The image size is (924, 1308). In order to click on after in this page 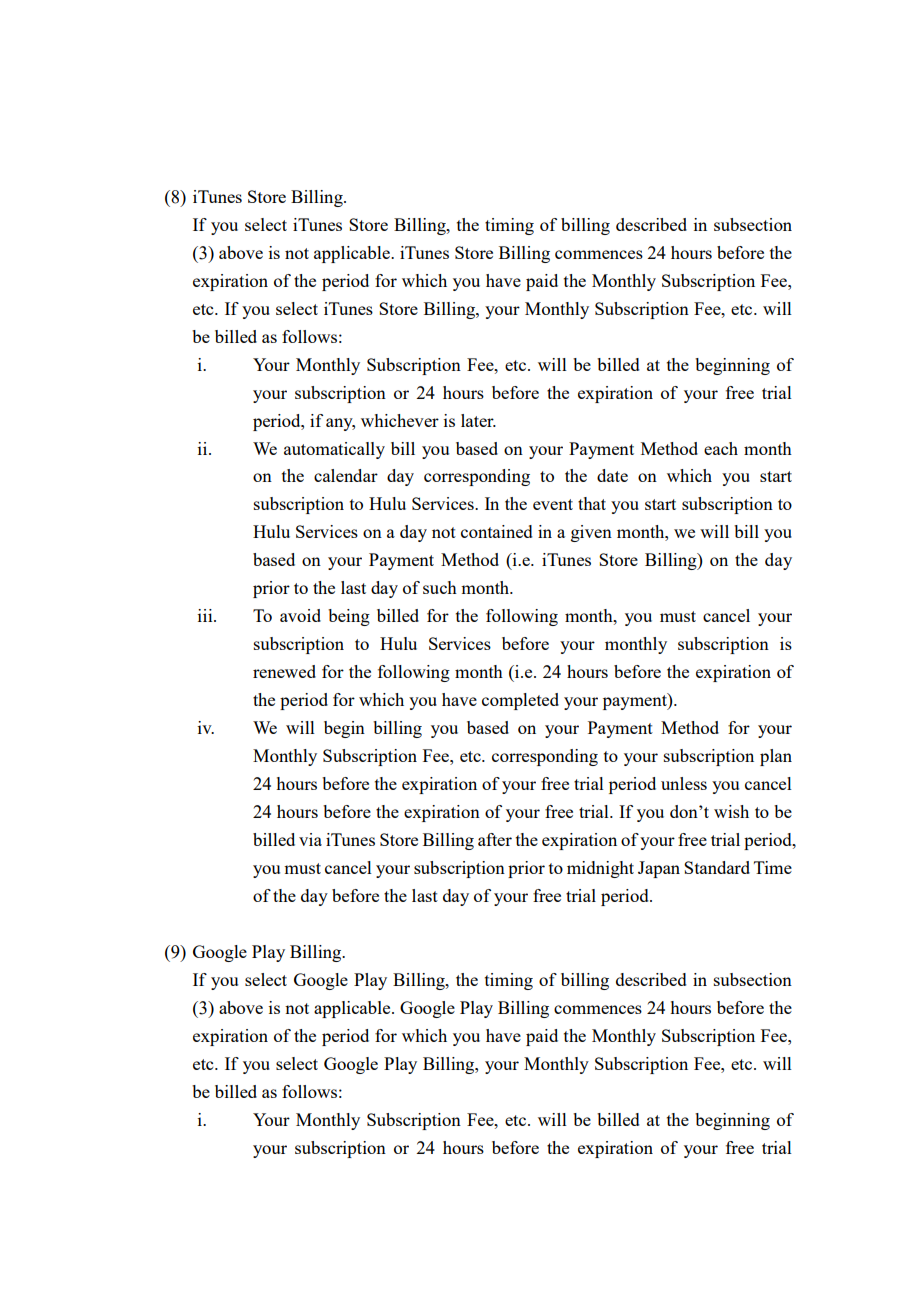, I will do `click(495, 839)`.
